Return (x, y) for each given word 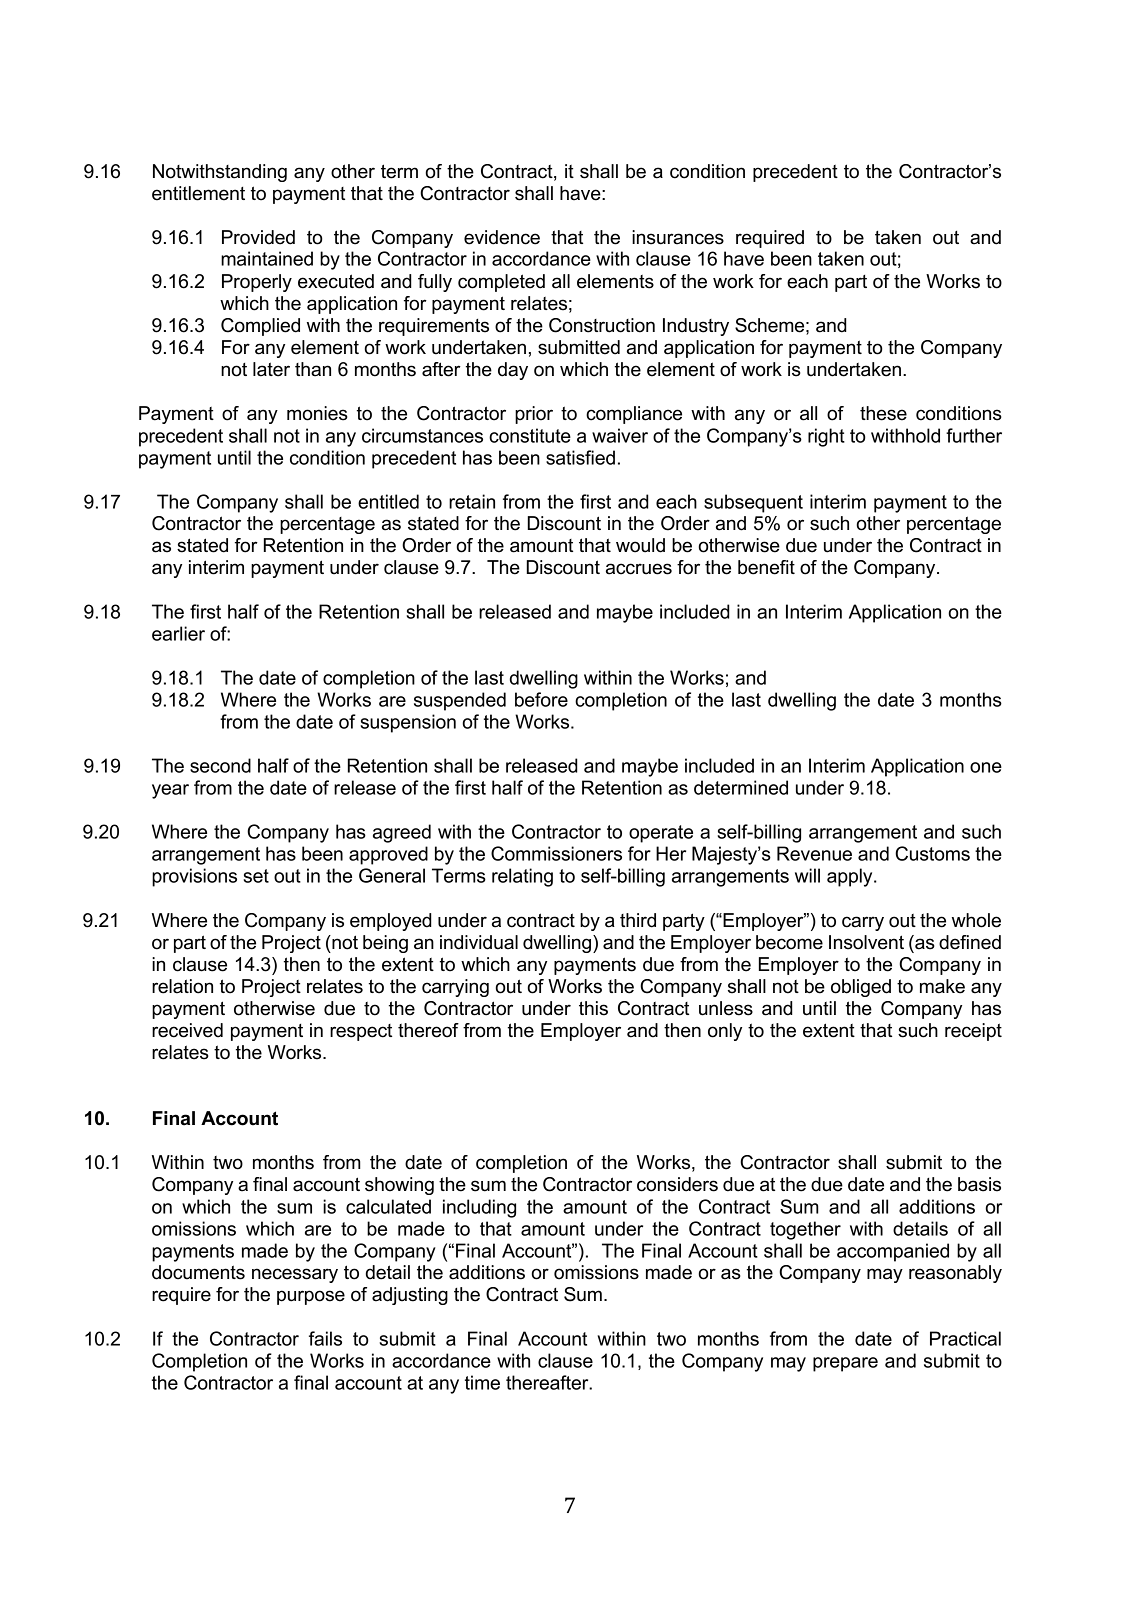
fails (325, 1338)
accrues (639, 569)
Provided (258, 237)
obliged (861, 988)
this (593, 1008)
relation (182, 986)
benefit (766, 567)
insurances (678, 237)
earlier (178, 633)
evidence (502, 237)
